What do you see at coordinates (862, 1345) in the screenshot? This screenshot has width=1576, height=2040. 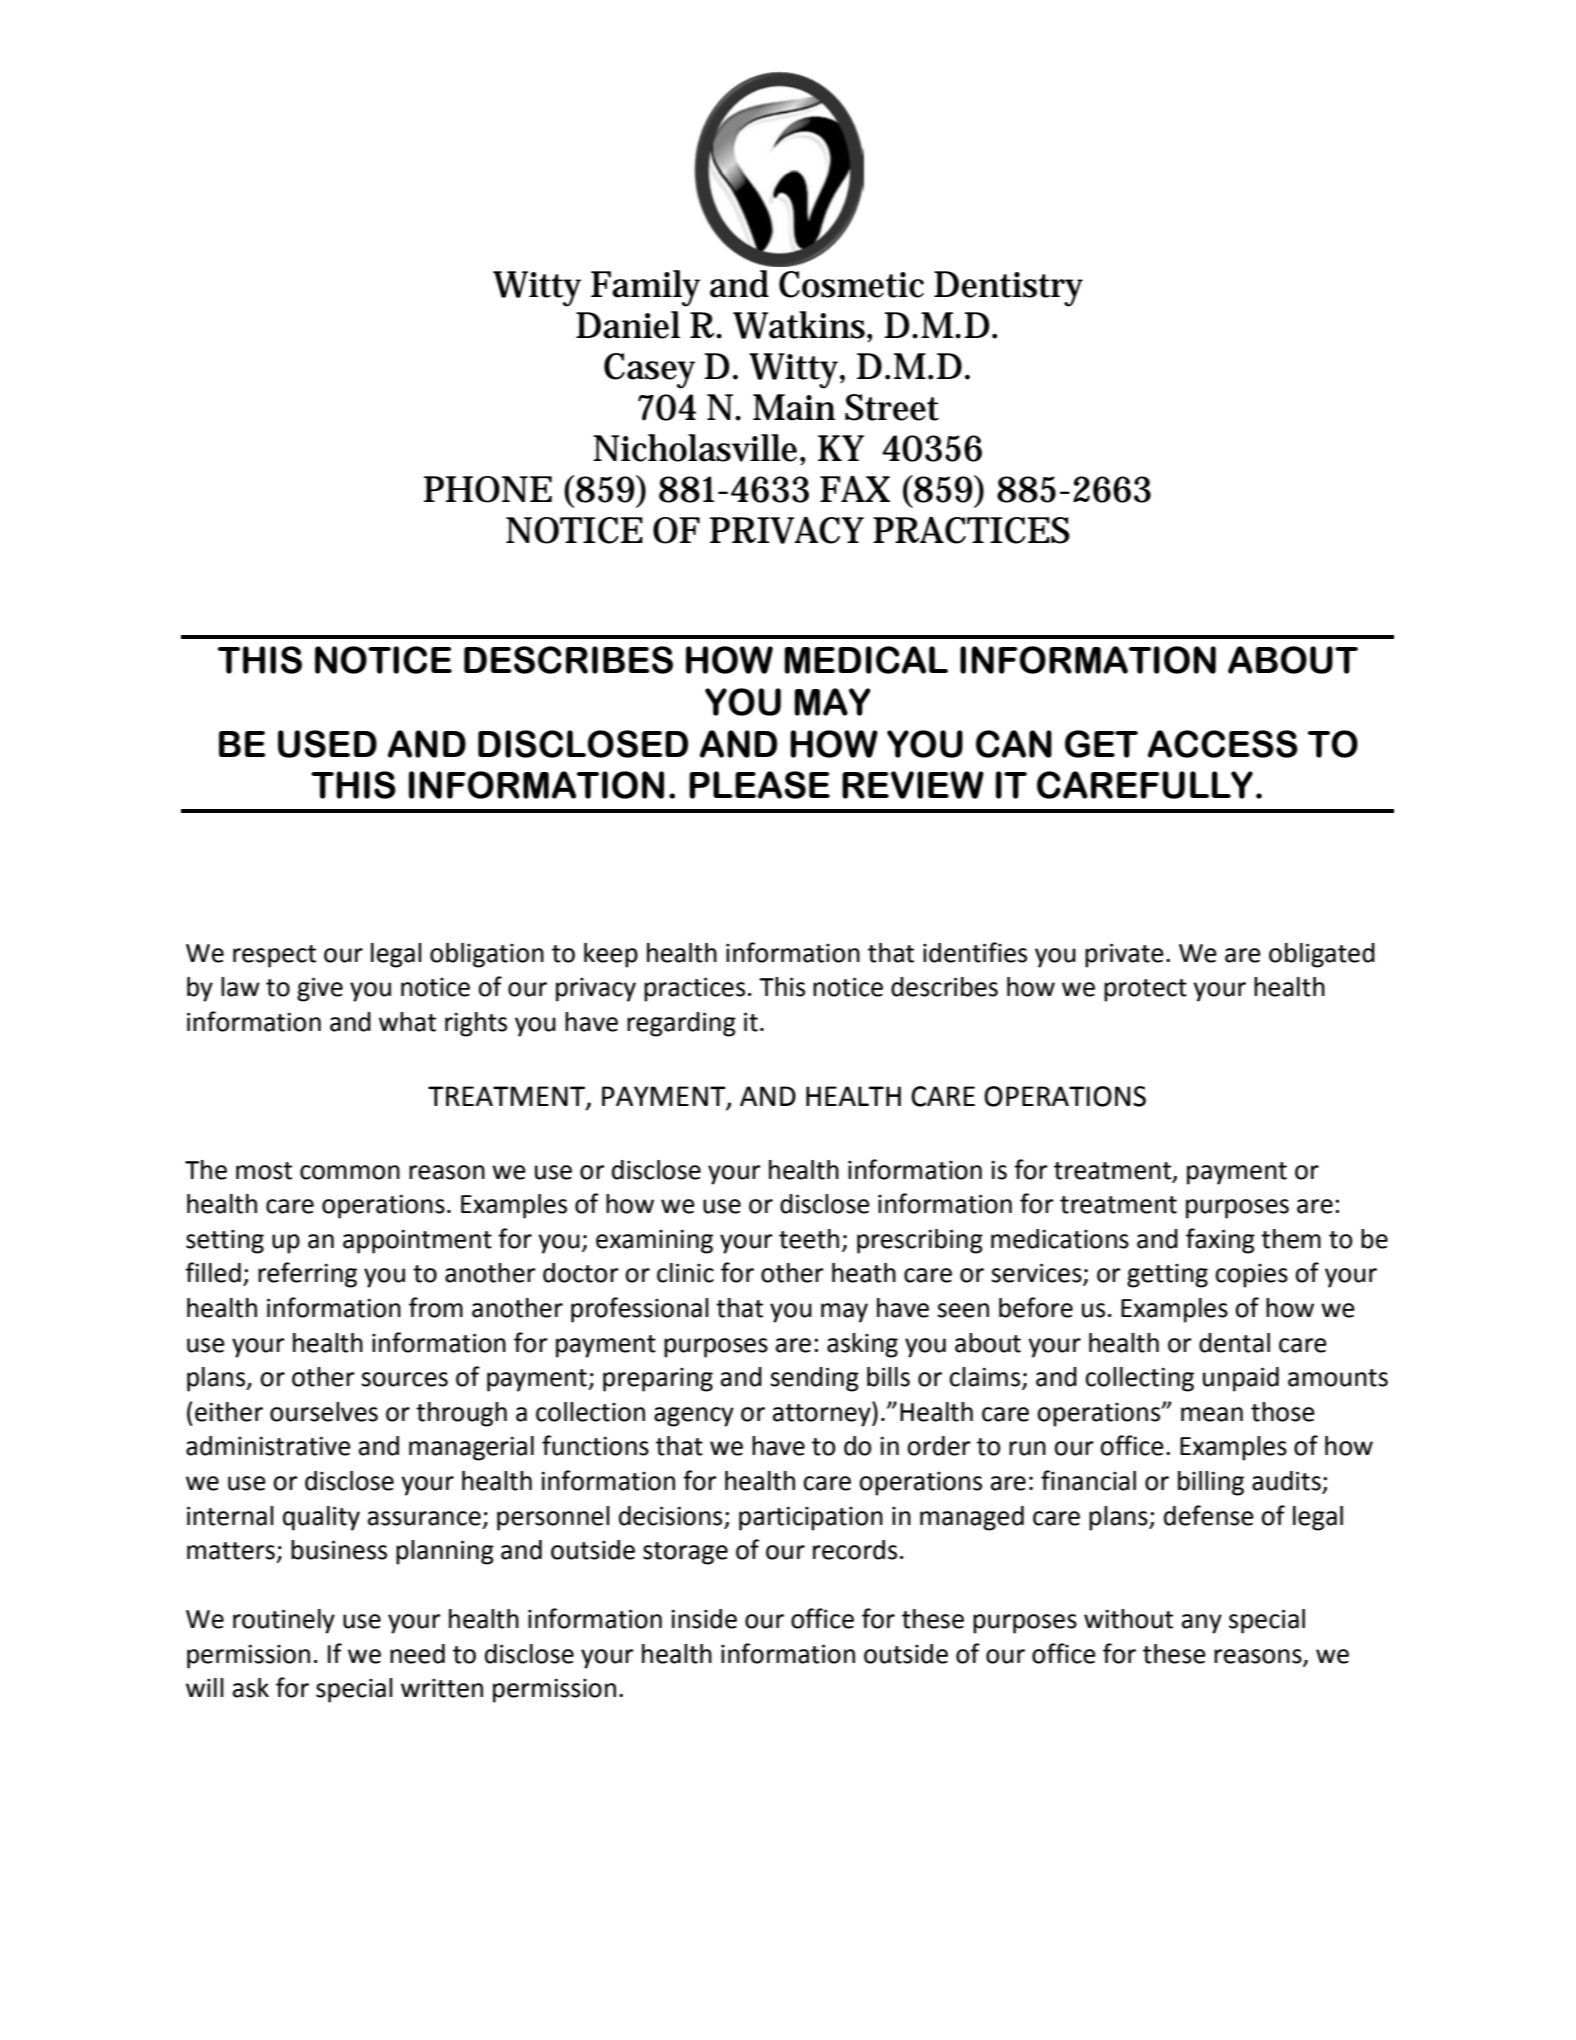 I see `asking` at bounding box center [862, 1345].
